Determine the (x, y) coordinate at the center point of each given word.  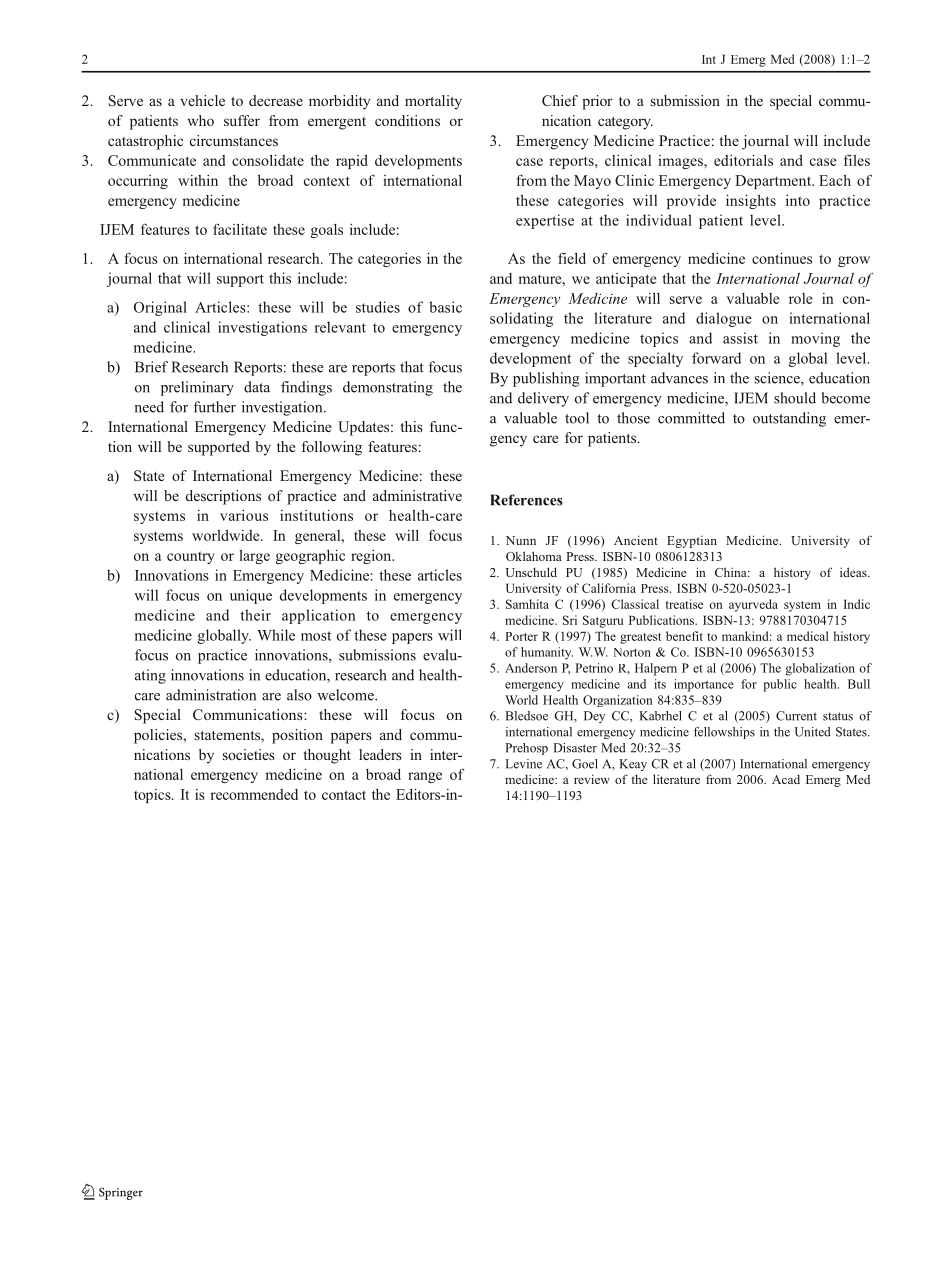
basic (445, 307)
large (254, 557)
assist (740, 338)
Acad (786, 779)
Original (160, 308)
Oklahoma (534, 556)
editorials (743, 160)
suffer (242, 120)
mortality (433, 102)
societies (249, 754)
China (732, 572)
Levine (523, 764)
